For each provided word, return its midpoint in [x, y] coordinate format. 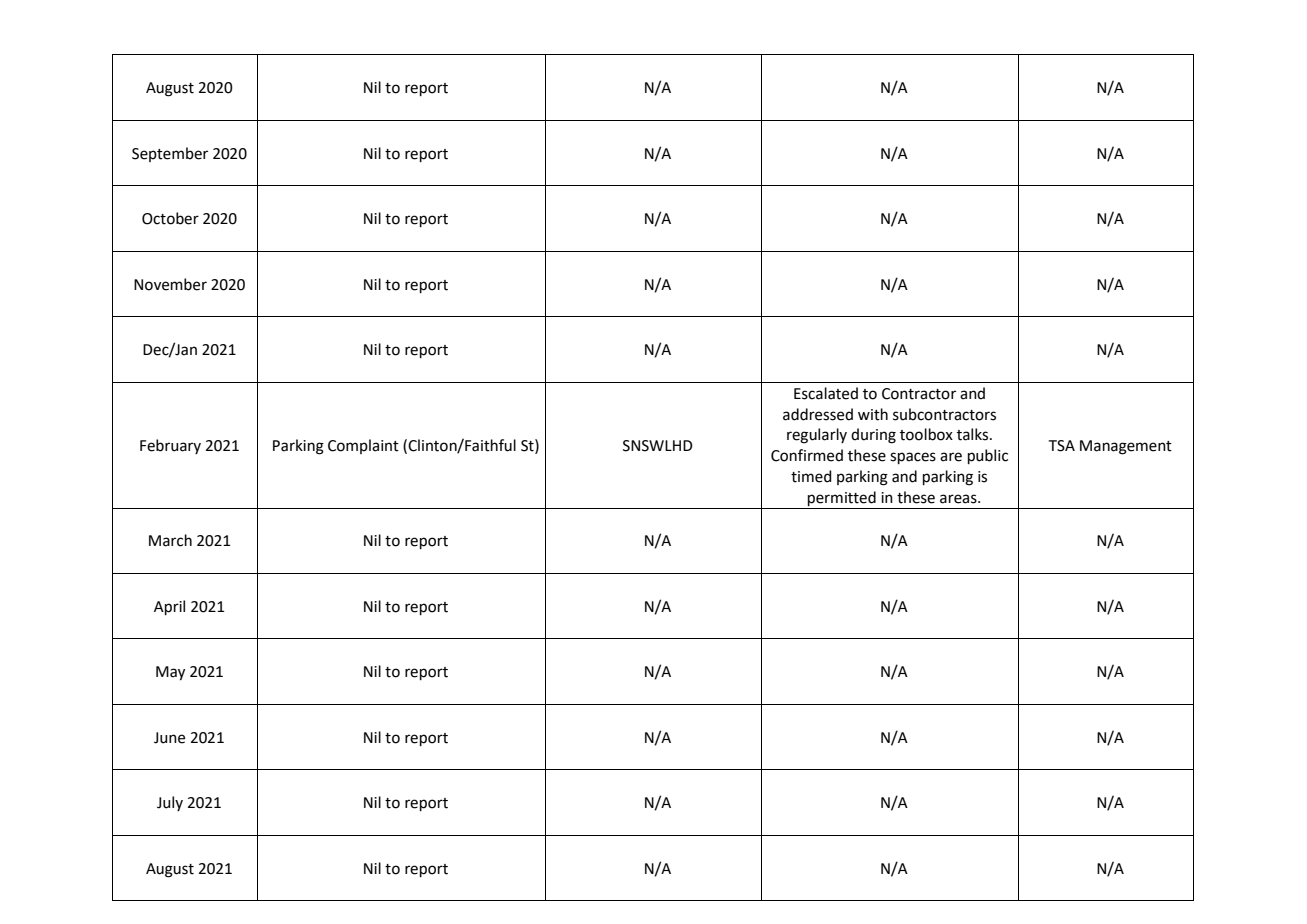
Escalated [826, 393]
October [170, 218]
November [170, 284]
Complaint [363, 446]
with [873, 414]
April [169, 607]
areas [959, 499]
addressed [818, 414]
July [170, 803]
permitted [842, 498]
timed [811, 476]
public [988, 456]
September [170, 154]
